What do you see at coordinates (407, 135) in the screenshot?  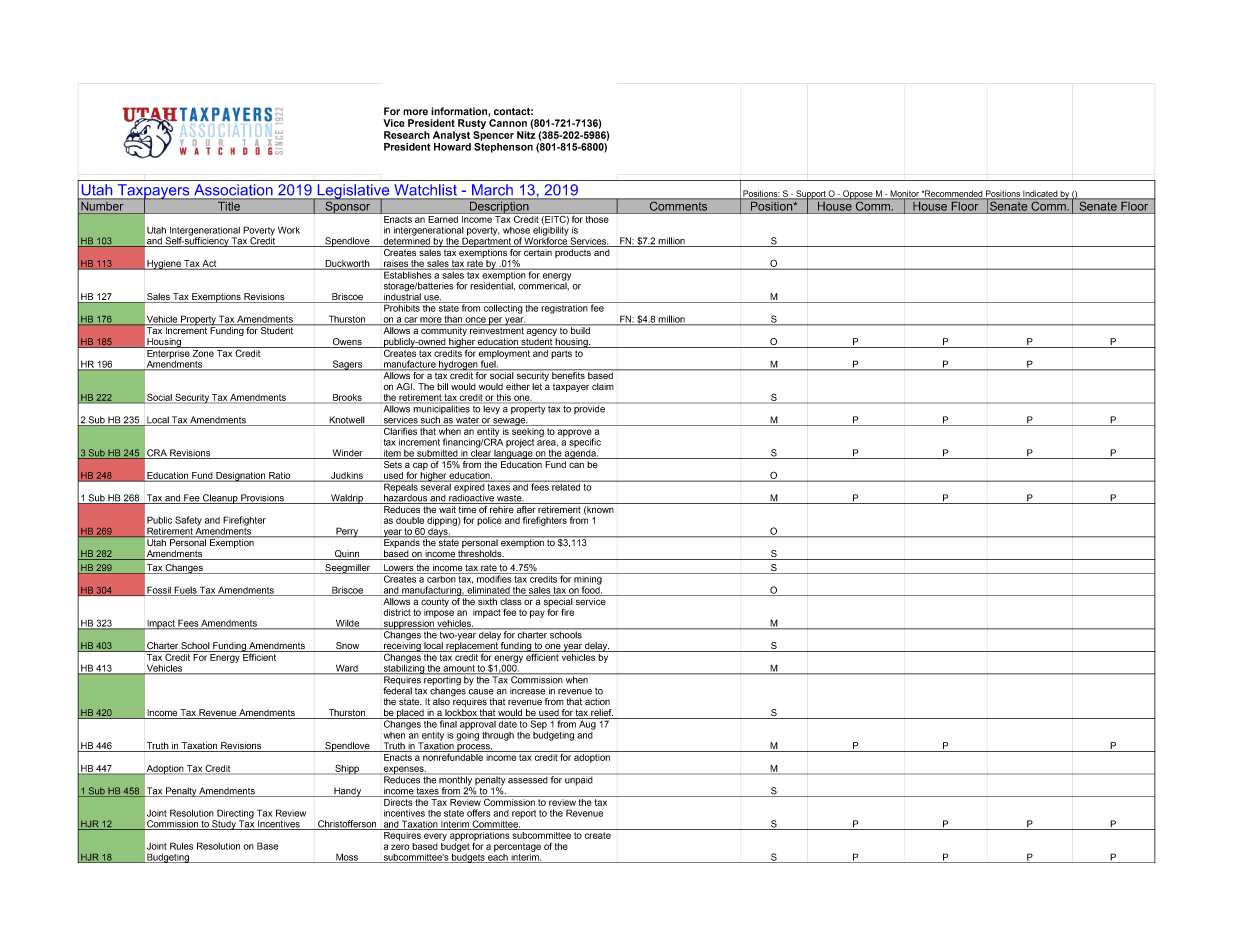 I see `Research` at bounding box center [407, 135].
